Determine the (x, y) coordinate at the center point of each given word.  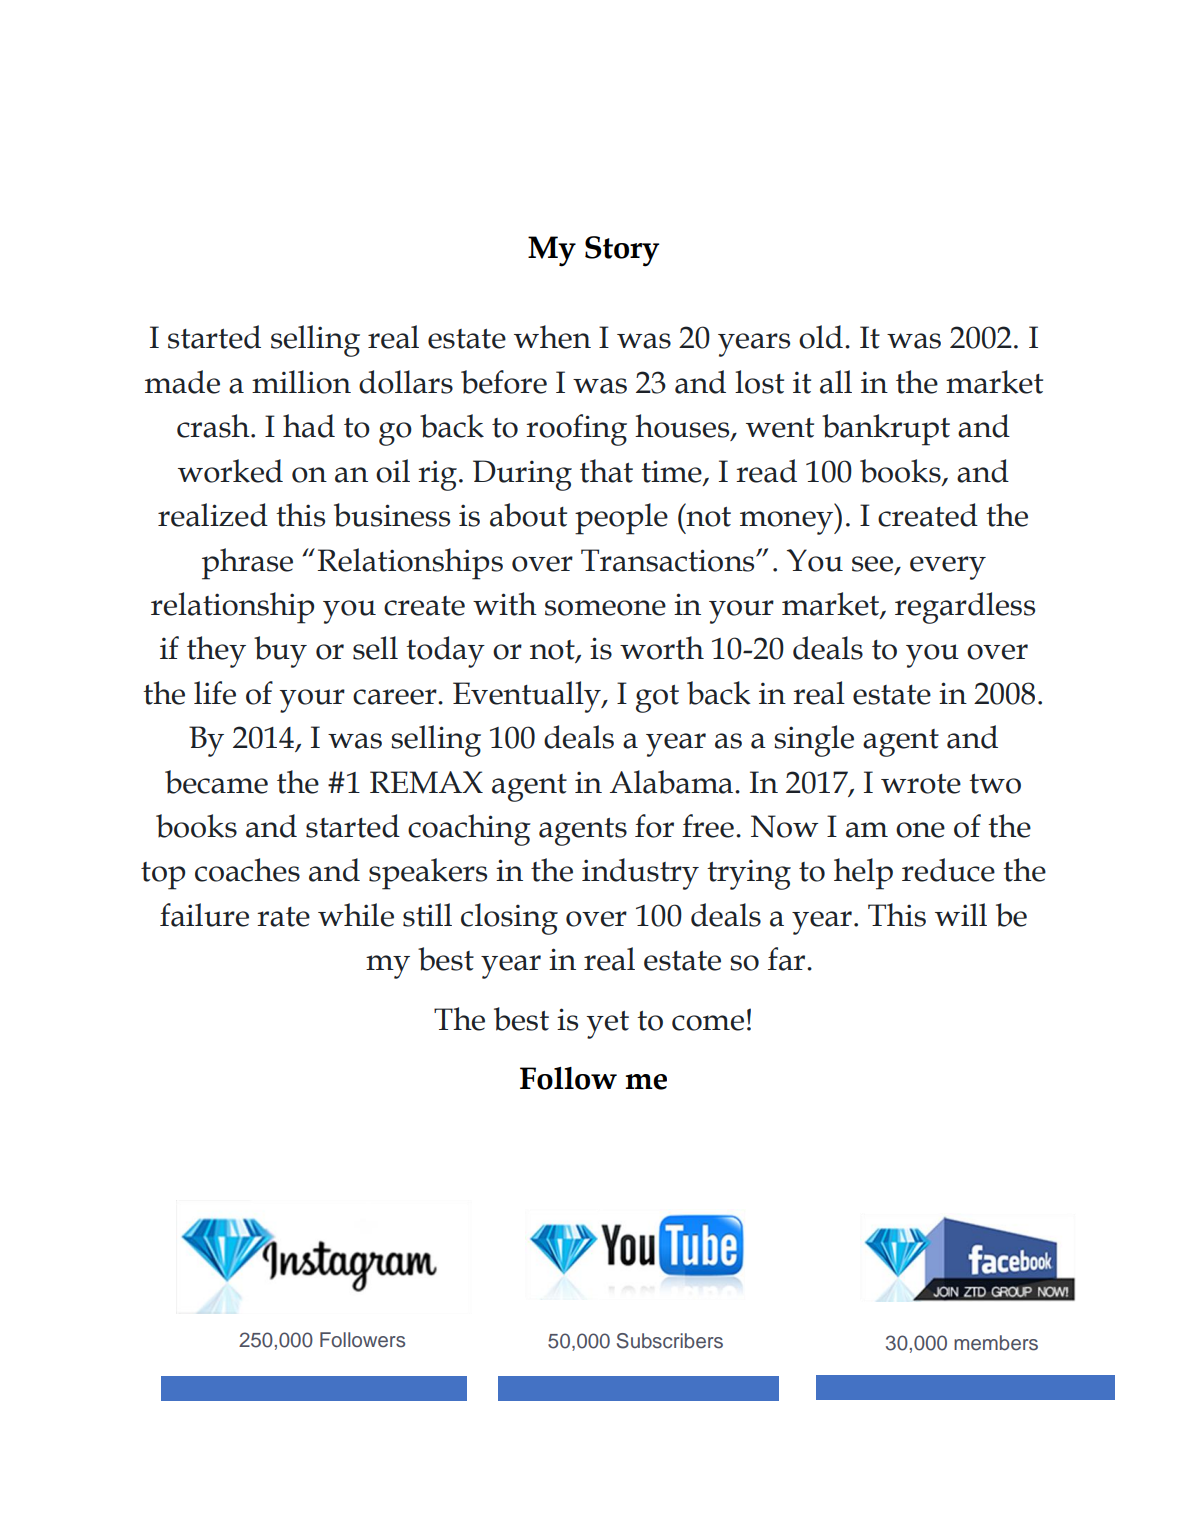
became (216, 782)
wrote (921, 784)
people (621, 519)
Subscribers (670, 1341)
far (788, 959)
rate (283, 917)
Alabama (673, 782)
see (872, 564)
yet (607, 1025)
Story (622, 251)
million (301, 382)
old (821, 337)
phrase (247, 564)
